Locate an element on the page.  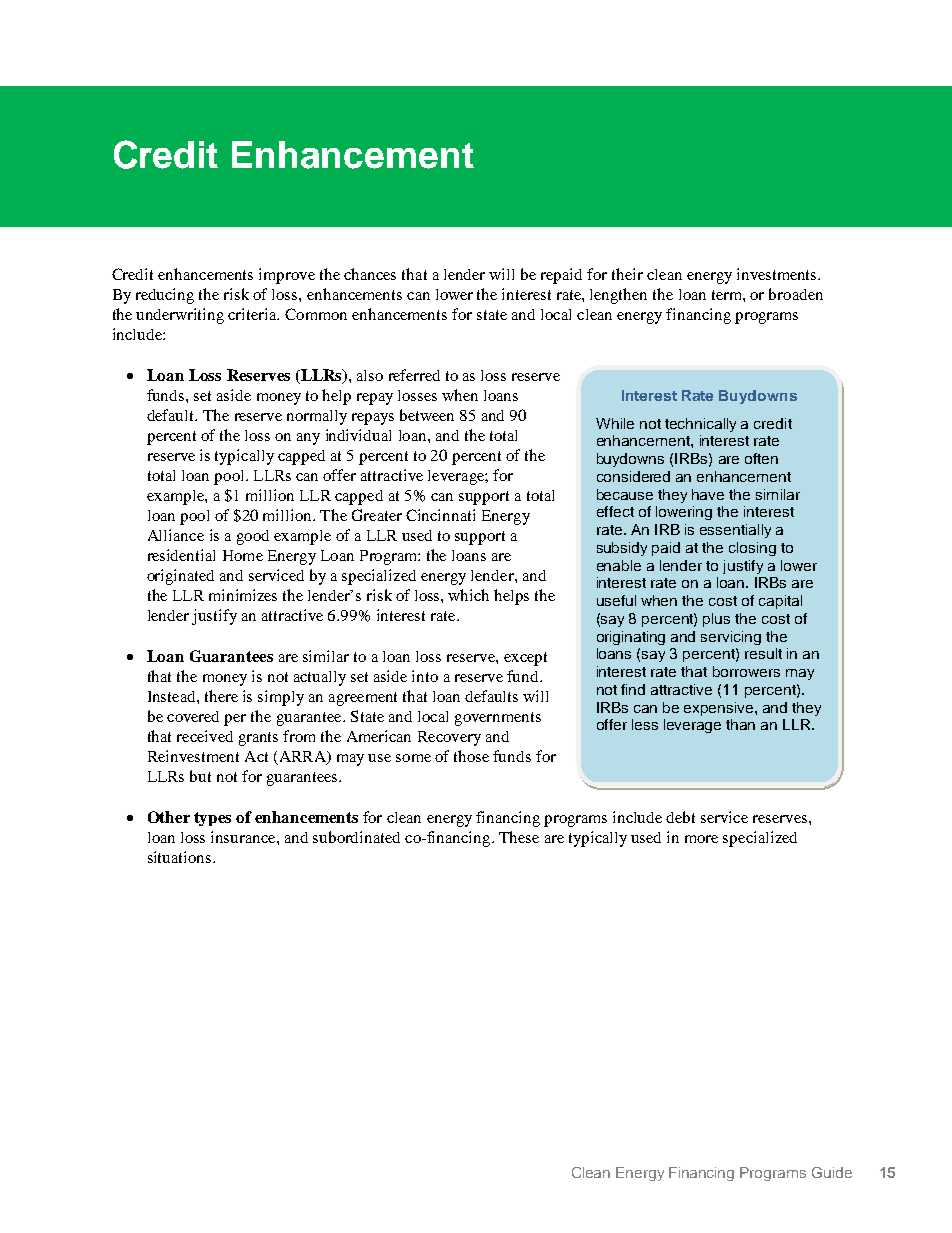
than is located at coordinates (740, 724).
